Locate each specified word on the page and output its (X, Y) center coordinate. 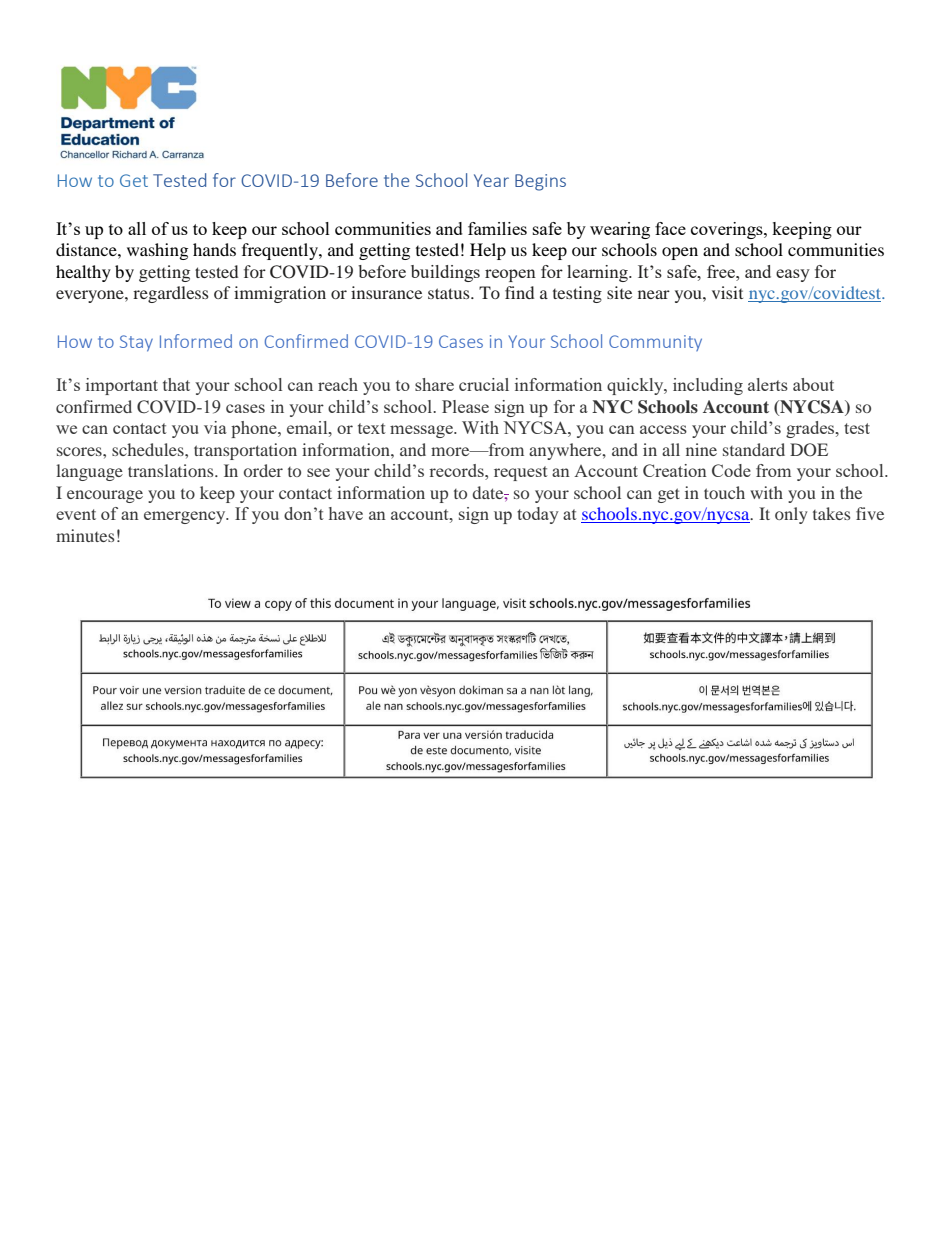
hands (214, 249)
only (791, 515)
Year (491, 180)
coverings (728, 230)
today (538, 515)
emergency (186, 517)
